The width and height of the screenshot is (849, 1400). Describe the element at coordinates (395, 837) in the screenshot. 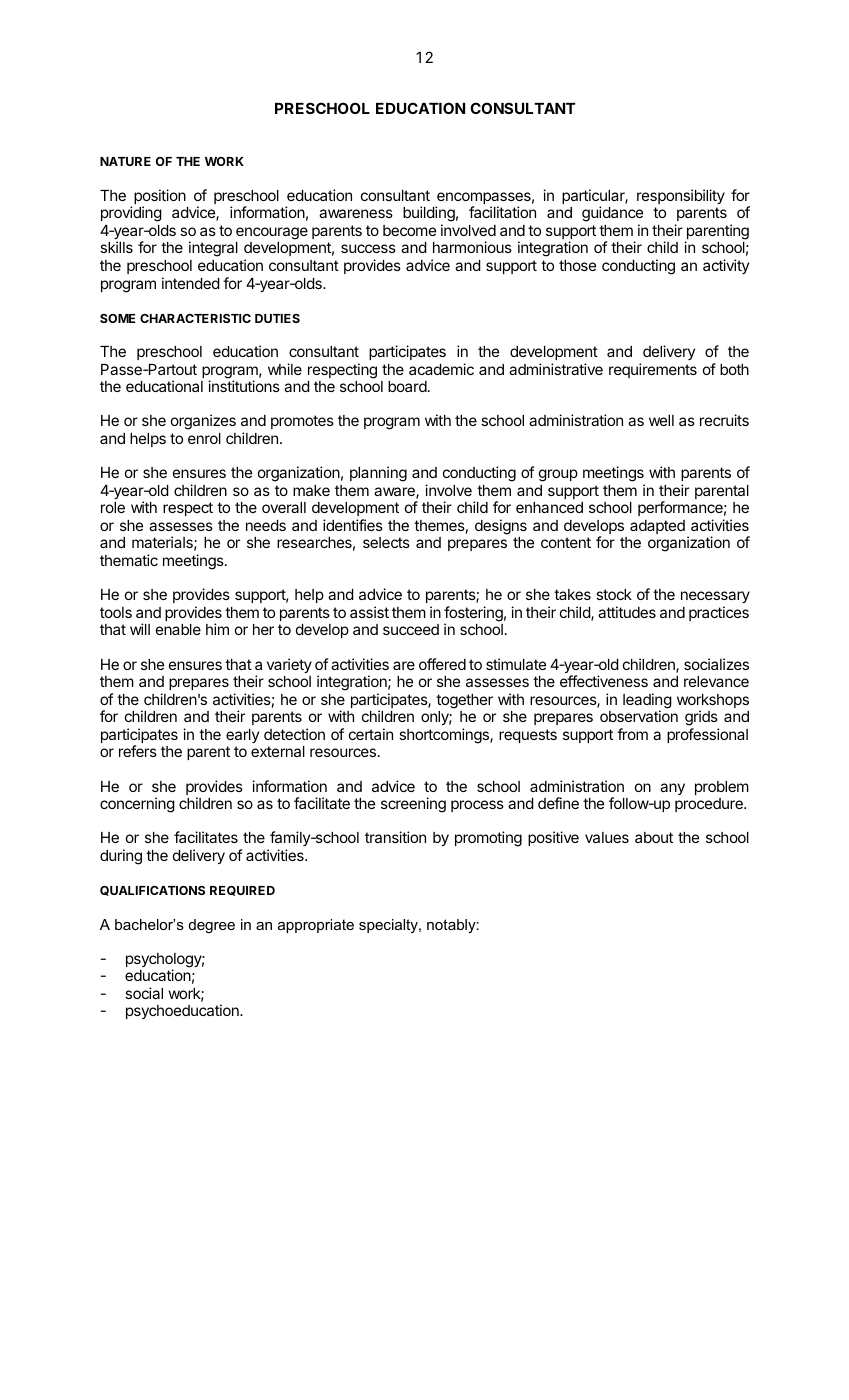

I see `transition` at that location.
